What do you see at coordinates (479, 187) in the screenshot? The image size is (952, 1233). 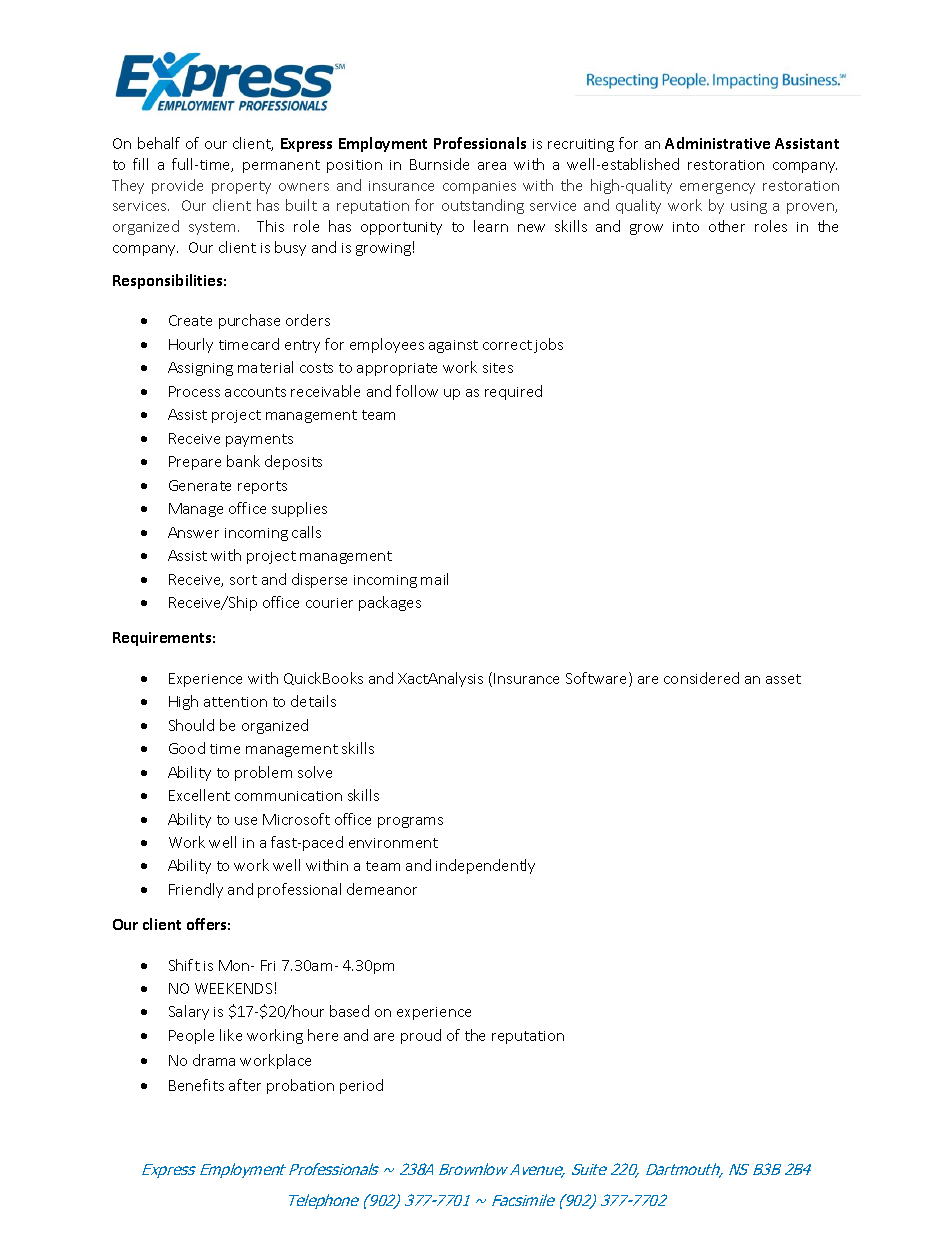 I see `companies` at bounding box center [479, 187].
